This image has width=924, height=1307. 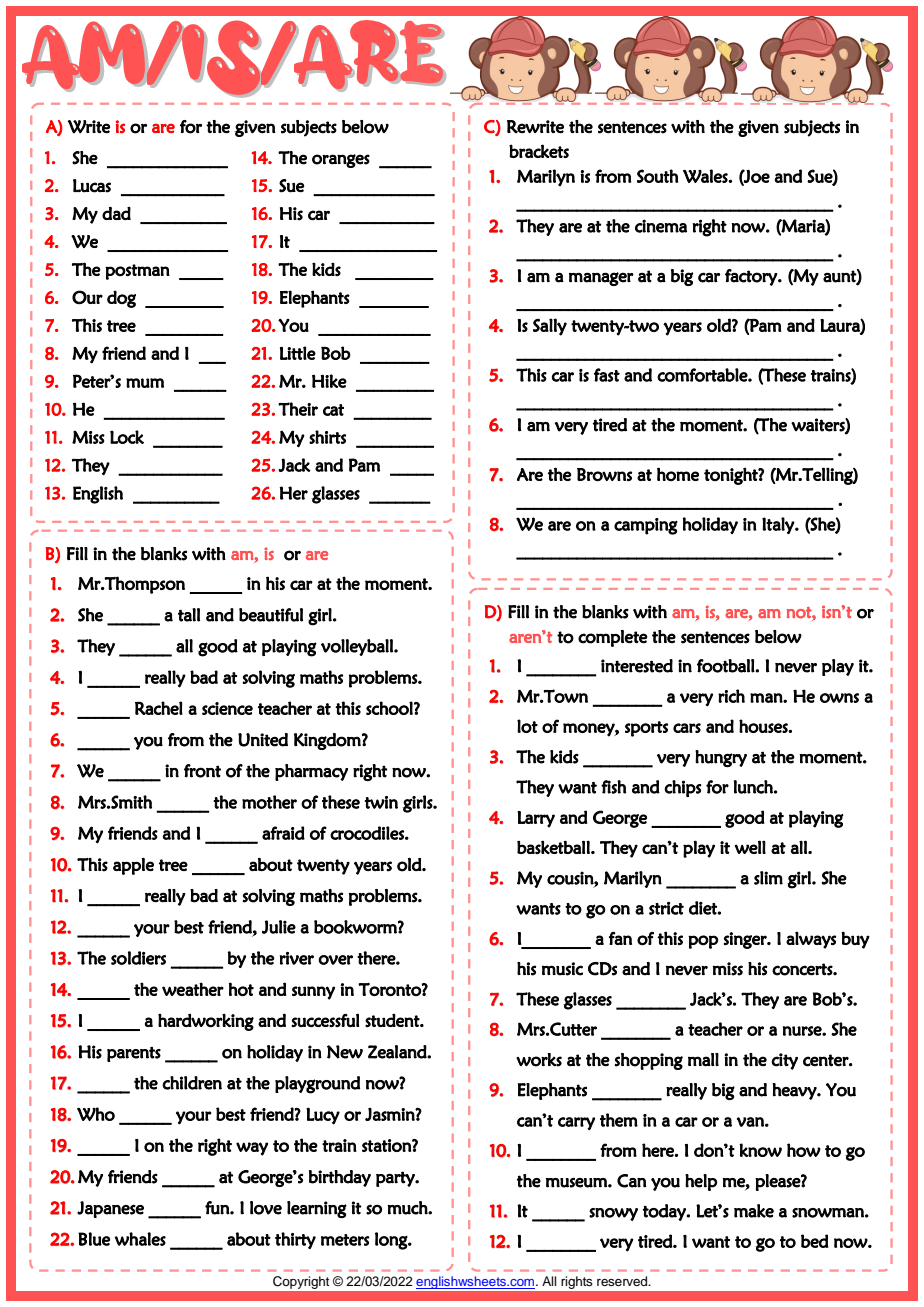 I want to click on dad, so click(x=116, y=213).
